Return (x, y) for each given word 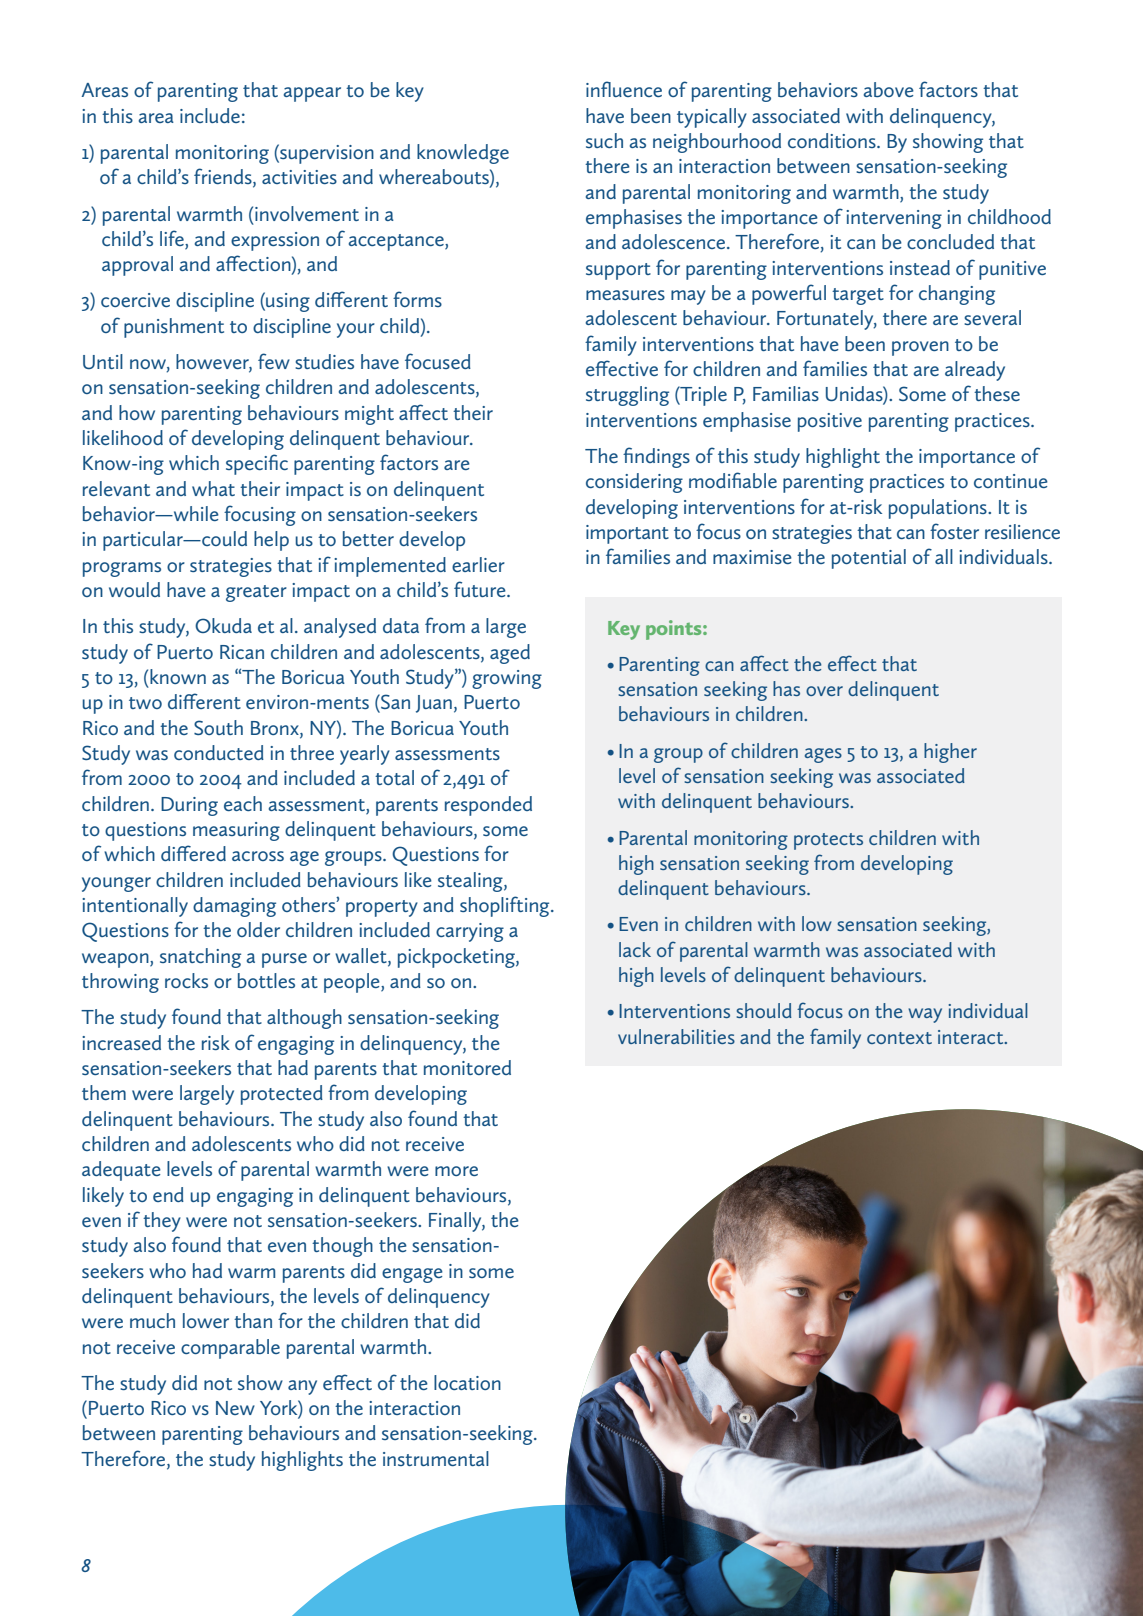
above (888, 89)
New (235, 1408)
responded (488, 806)
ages (823, 755)
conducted (219, 752)
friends (224, 177)
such (604, 140)
